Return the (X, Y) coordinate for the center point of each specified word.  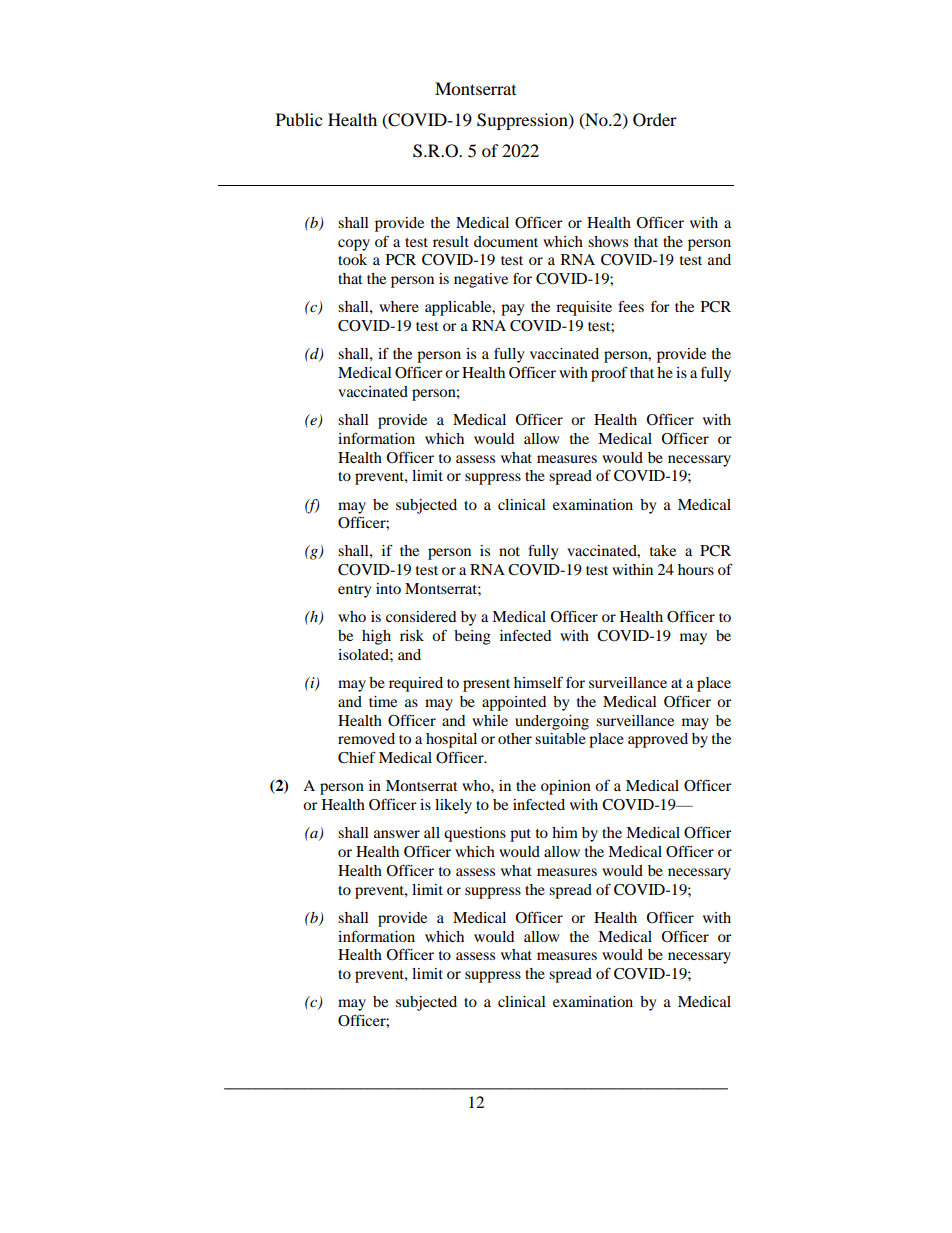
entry (354, 591)
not (509, 551)
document (506, 241)
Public (299, 119)
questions (475, 834)
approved (658, 740)
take (663, 550)
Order (655, 120)
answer (397, 834)
